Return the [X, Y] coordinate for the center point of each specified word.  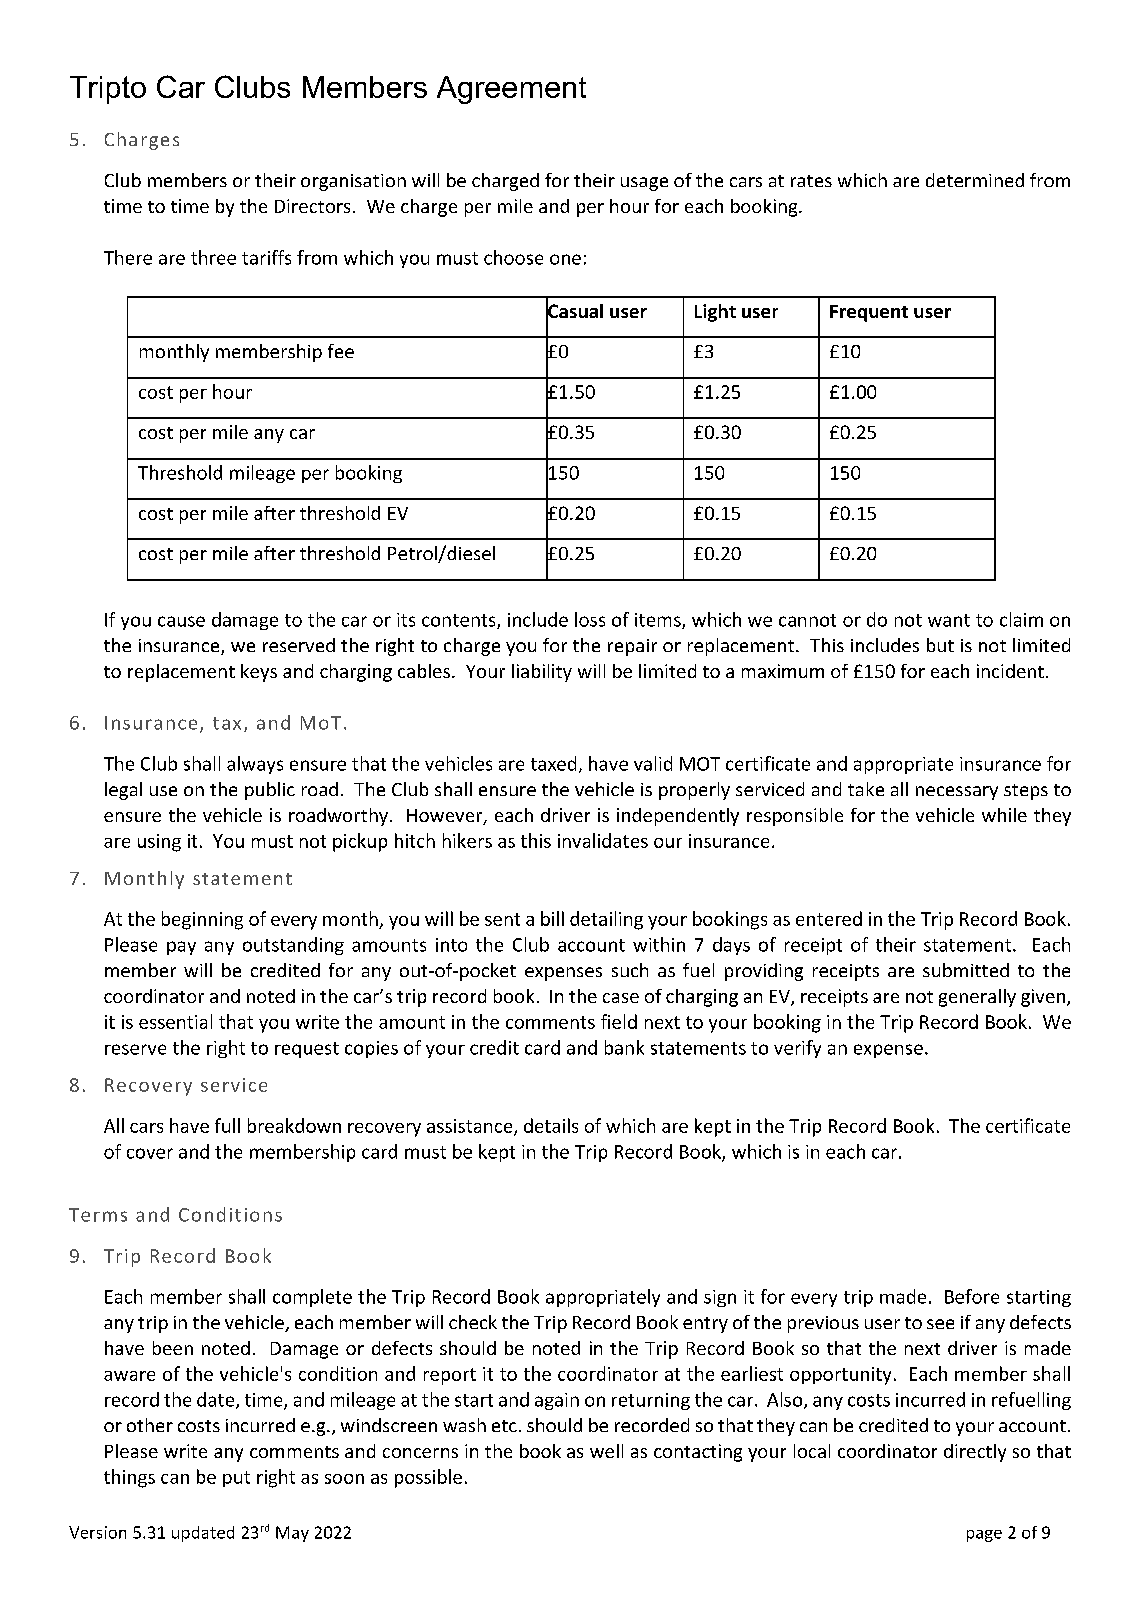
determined [975, 180]
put [236, 1479]
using [159, 843]
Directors [312, 206]
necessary [957, 793]
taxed [553, 763]
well [606, 1451]
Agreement [511, 90]
